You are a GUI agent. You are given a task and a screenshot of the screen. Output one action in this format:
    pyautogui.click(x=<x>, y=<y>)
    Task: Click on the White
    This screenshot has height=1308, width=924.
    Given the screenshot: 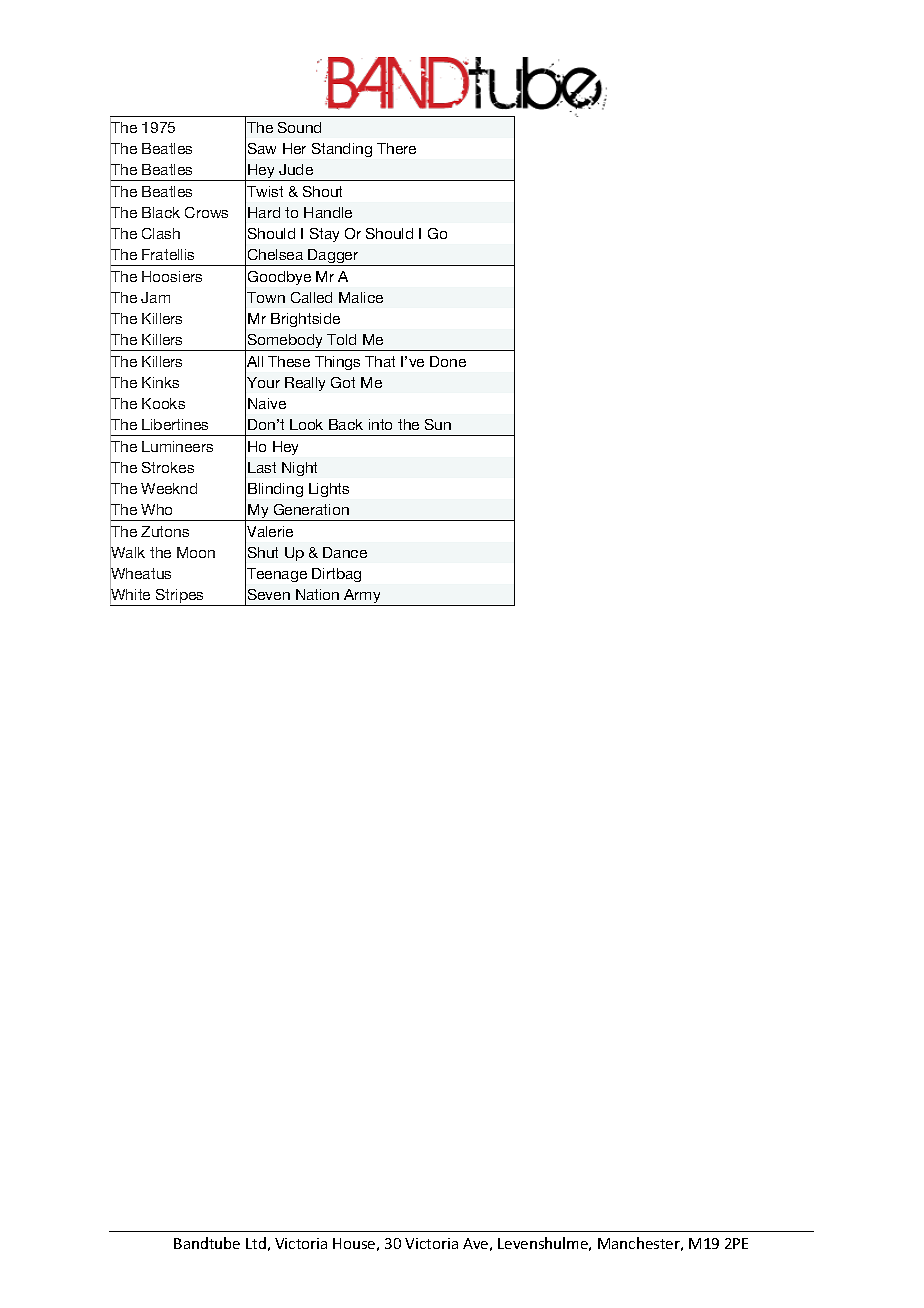 What is the action you would take?
    pyautogui.click(x=130, y=595)
